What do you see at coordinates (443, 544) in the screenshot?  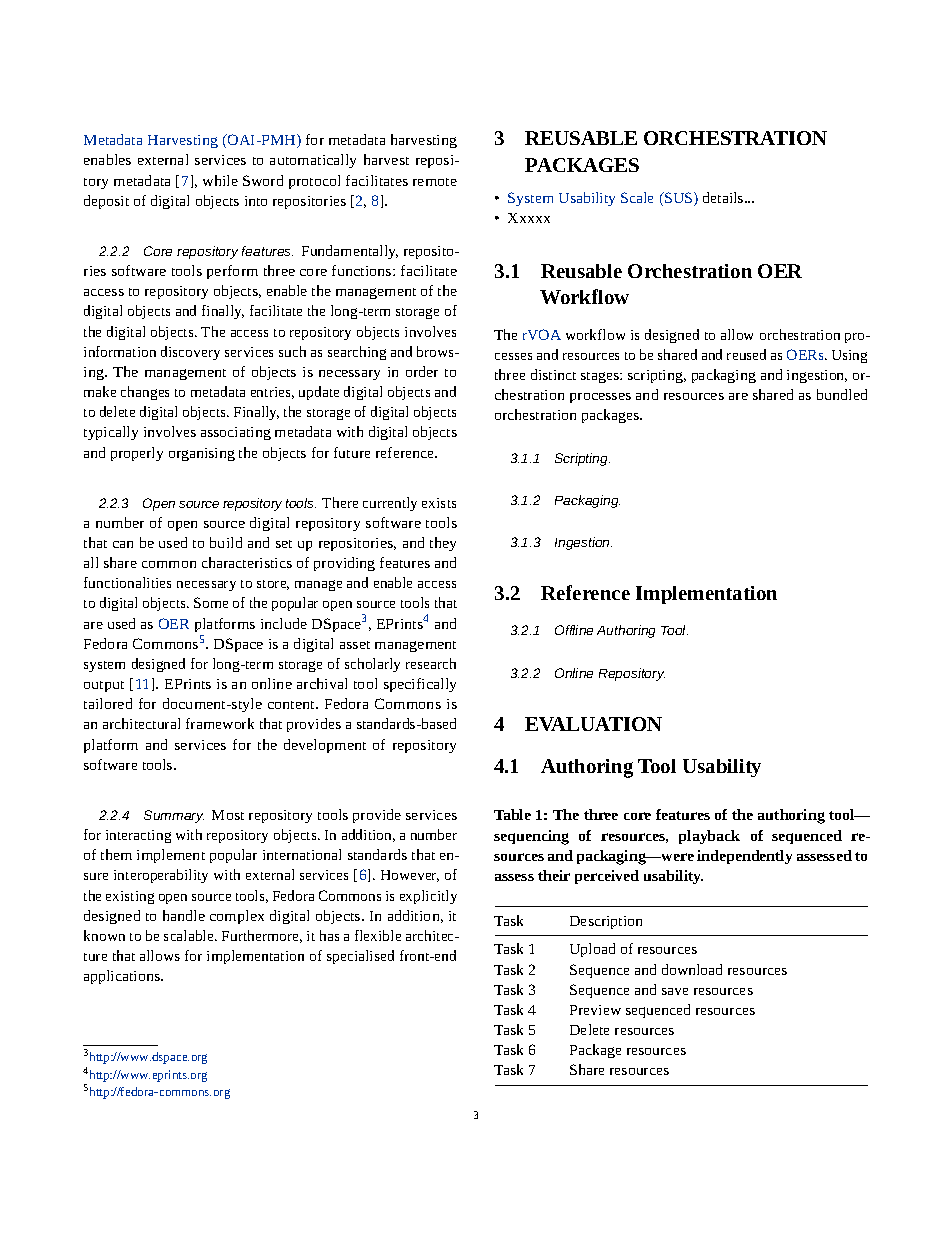 I see `they` at bounding box center [443, 544].
